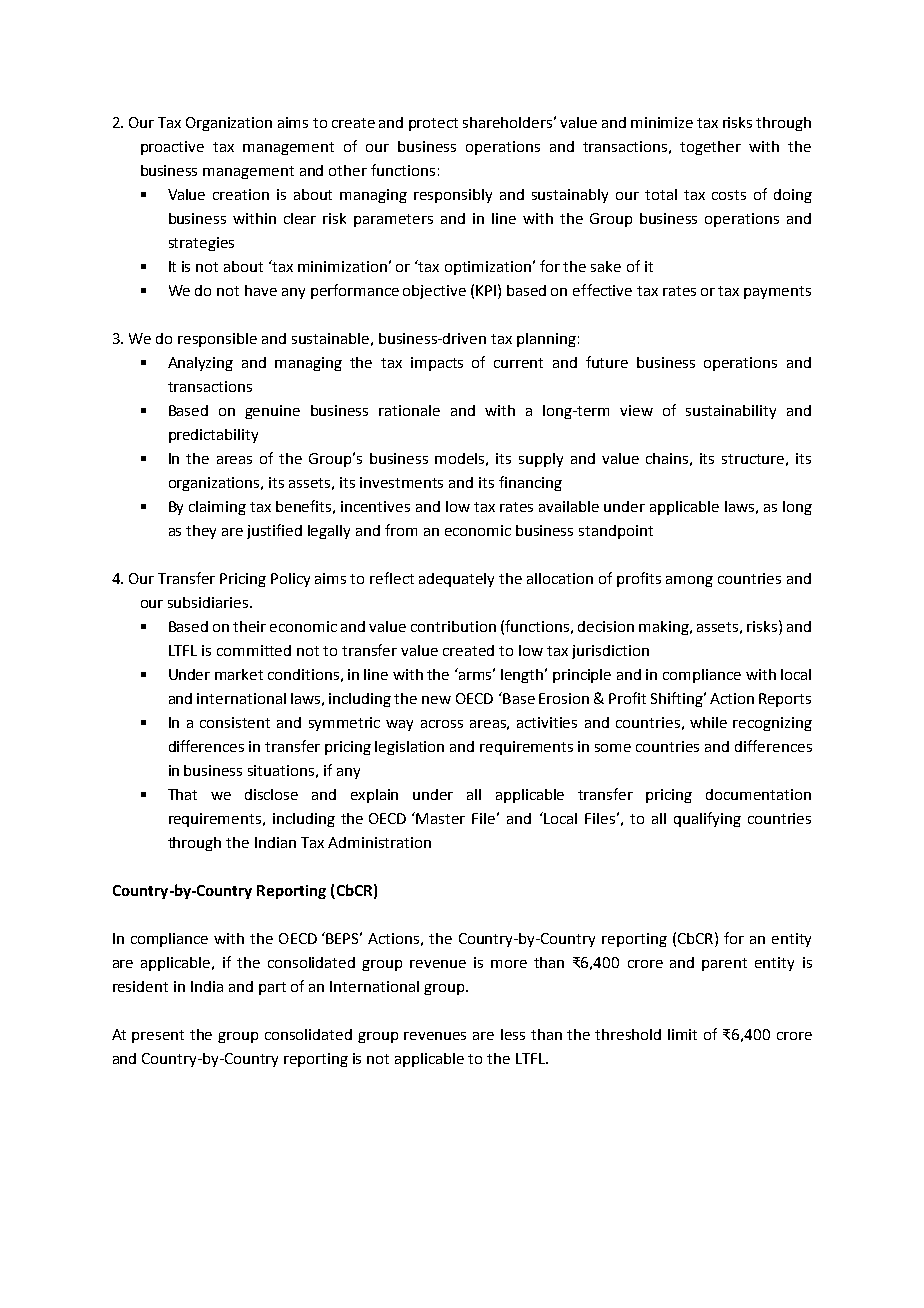  I want to click on across, so click(442, 724).
